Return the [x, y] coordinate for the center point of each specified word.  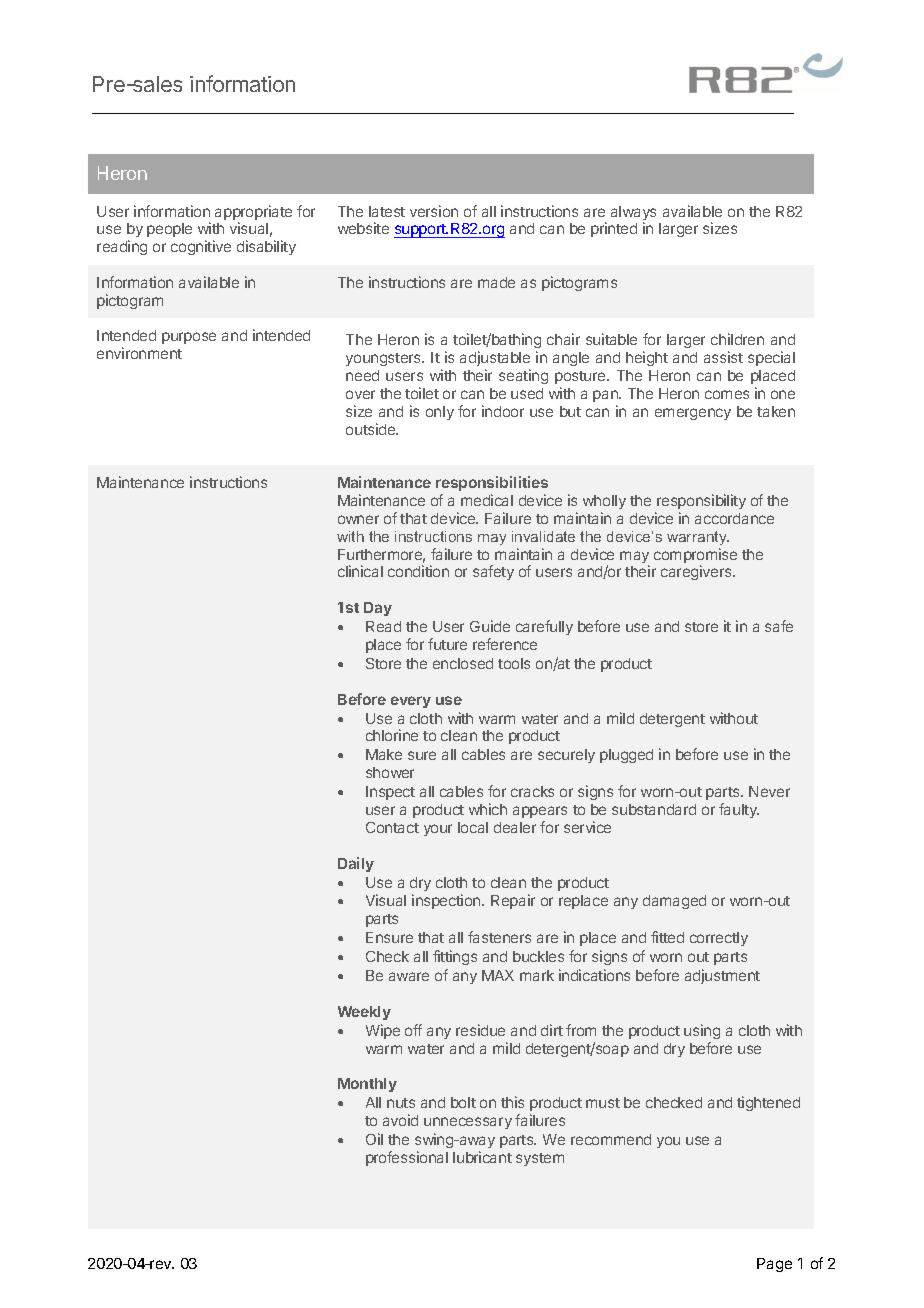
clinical [360, 571]
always [633, 214]
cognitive [201, 247]
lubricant [482, 1157]
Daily [356, 864]
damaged [674, 902]
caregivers [697, 572]
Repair [513, 901]
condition [418, 571]
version [434, 211]
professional [407, 1158]
